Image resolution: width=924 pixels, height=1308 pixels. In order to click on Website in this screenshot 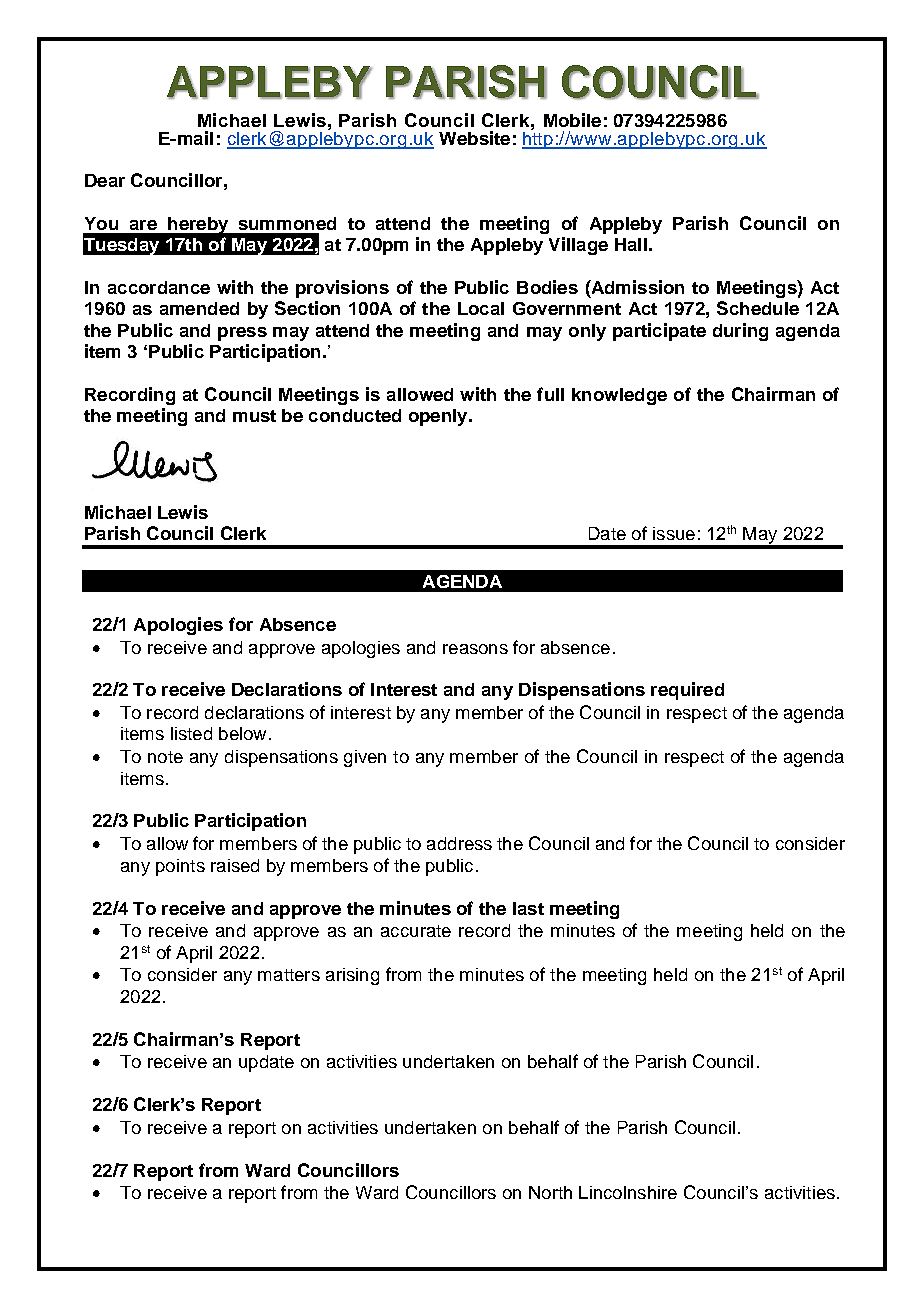, I will do `click(474, 138)`.
